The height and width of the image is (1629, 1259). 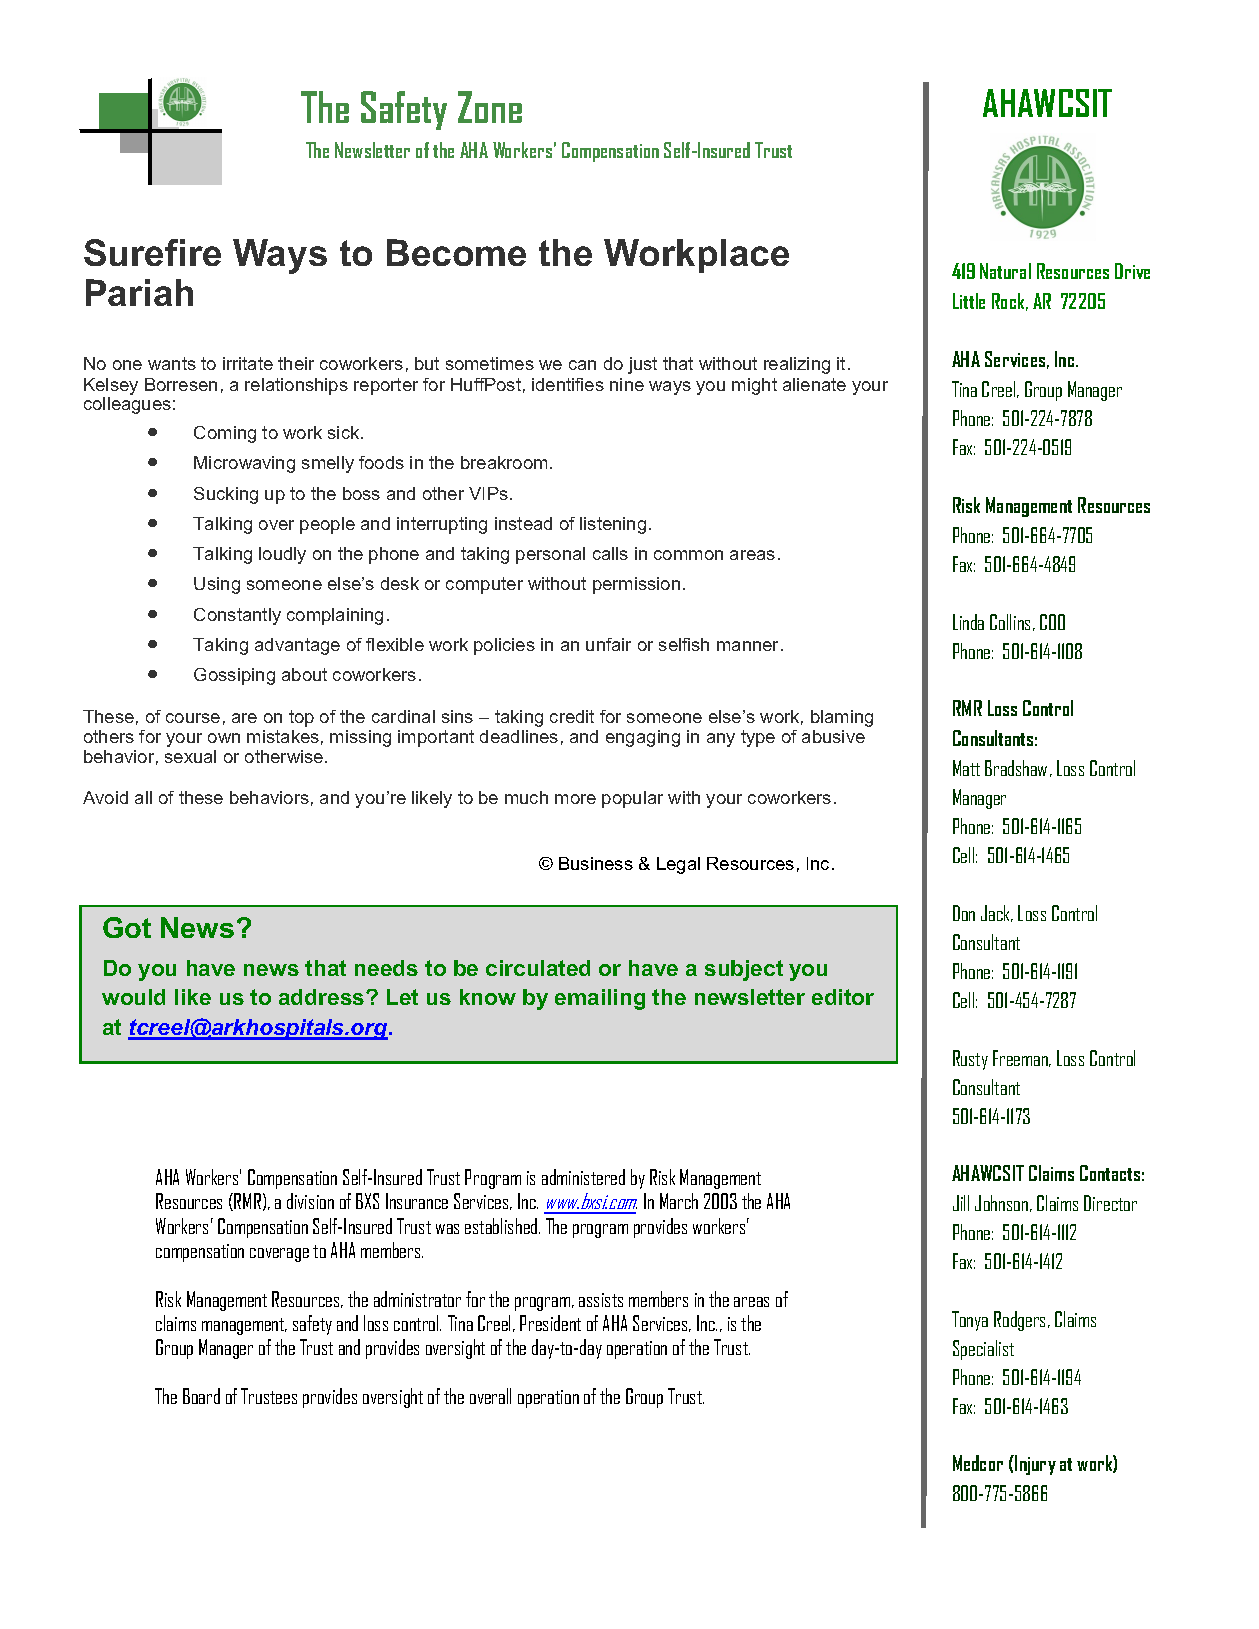 What do you see at coordinates (1016, 768) in the image?
I see `Bradshaw` at bounding box center [1016, 768].
